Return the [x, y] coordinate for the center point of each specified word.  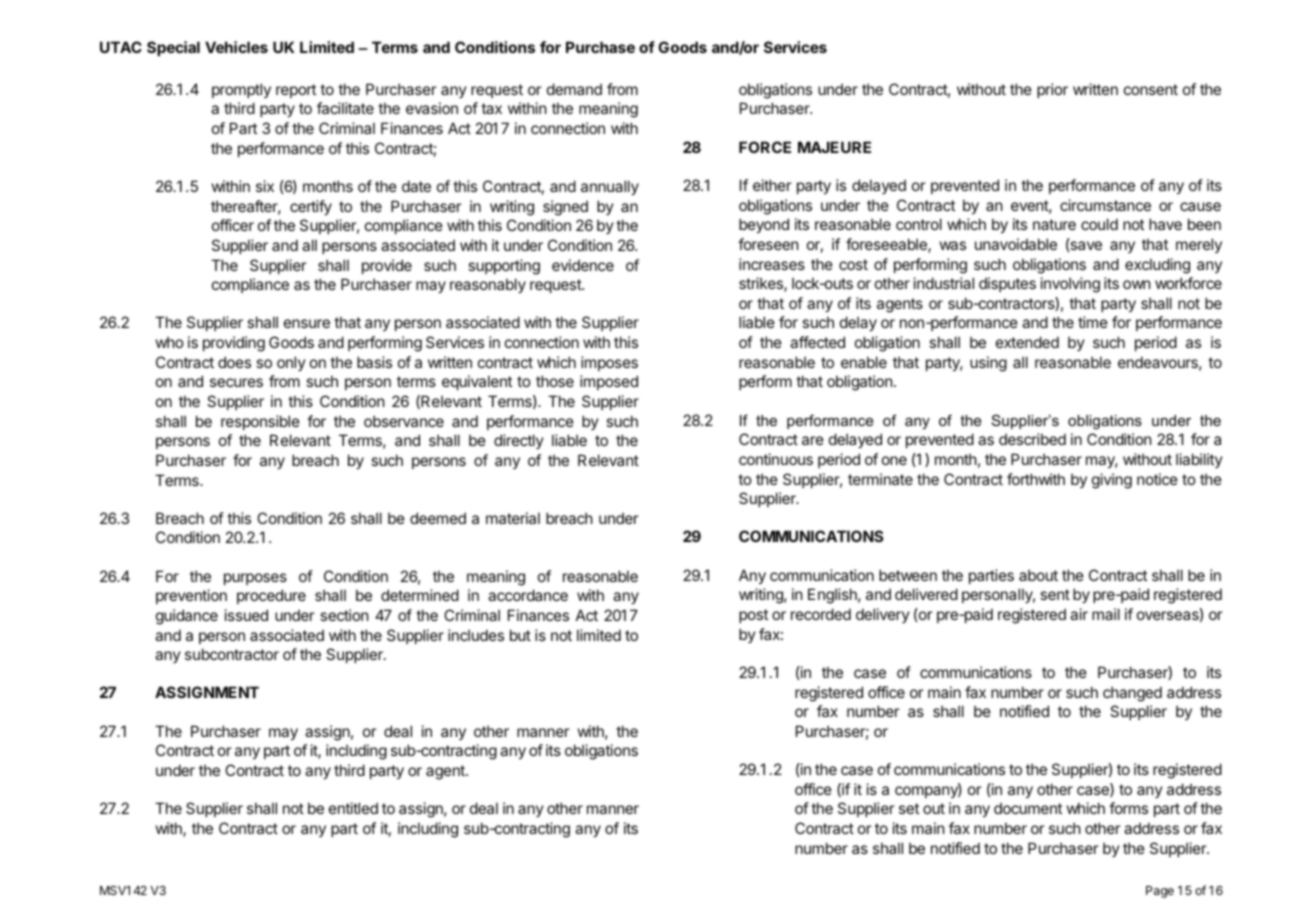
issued [246, 615]
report [296, 91]
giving [1112, 481]
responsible [260, 422]
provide [387, 266]
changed [1132, 694]
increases [772, 264]
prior [1052, 90]
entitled [353, 808]
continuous [776, 459]
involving [1070, 285]
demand [574, 89]
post [753, 616]
